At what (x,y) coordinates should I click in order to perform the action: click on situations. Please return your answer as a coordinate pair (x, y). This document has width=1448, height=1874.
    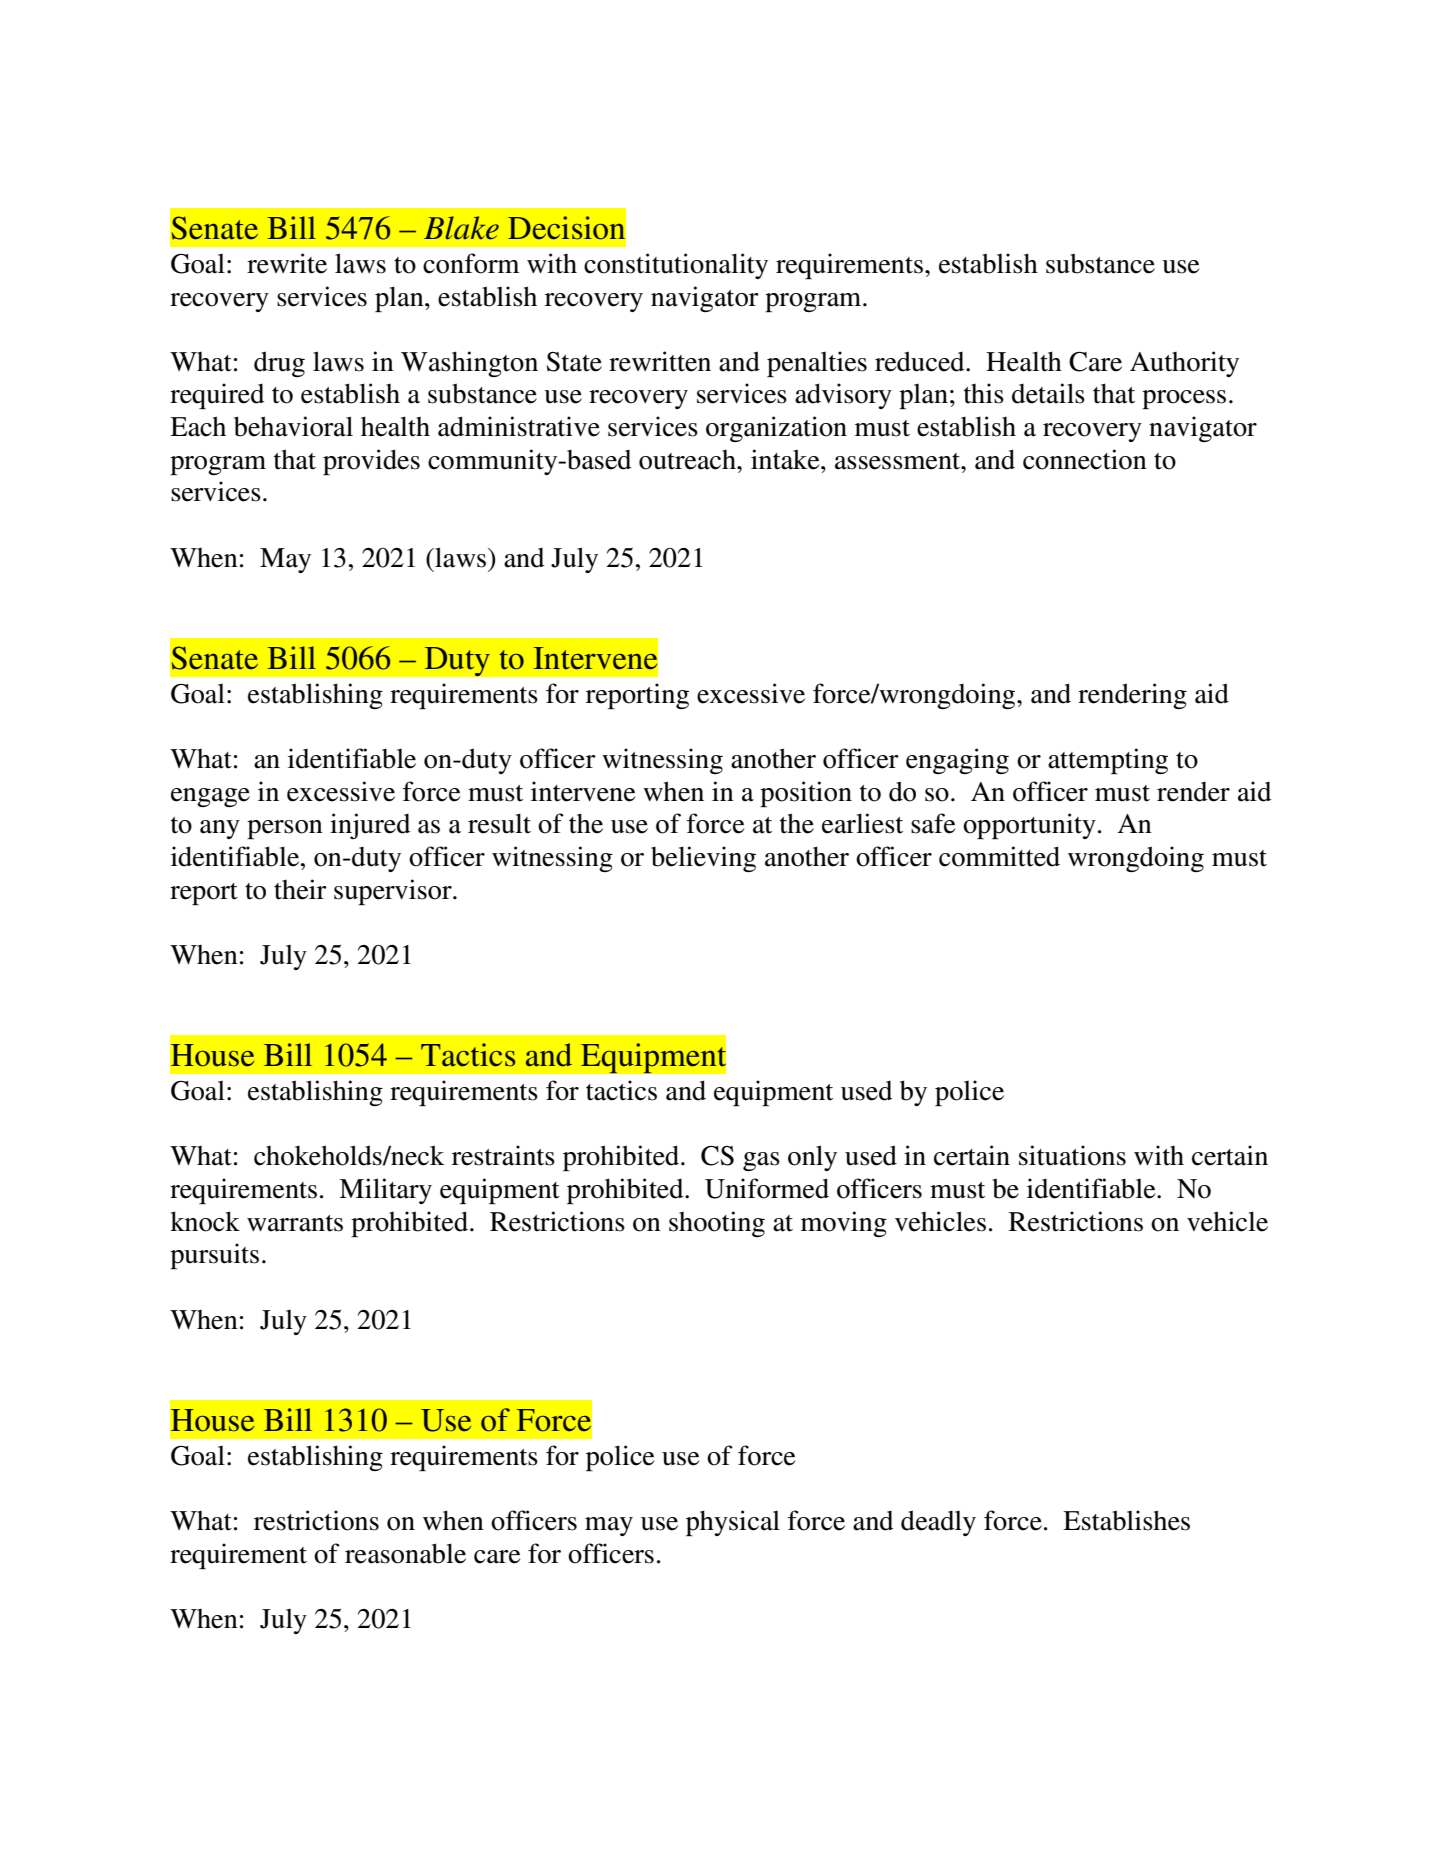
    Looking at the image, I should click on (1072, 1155).
